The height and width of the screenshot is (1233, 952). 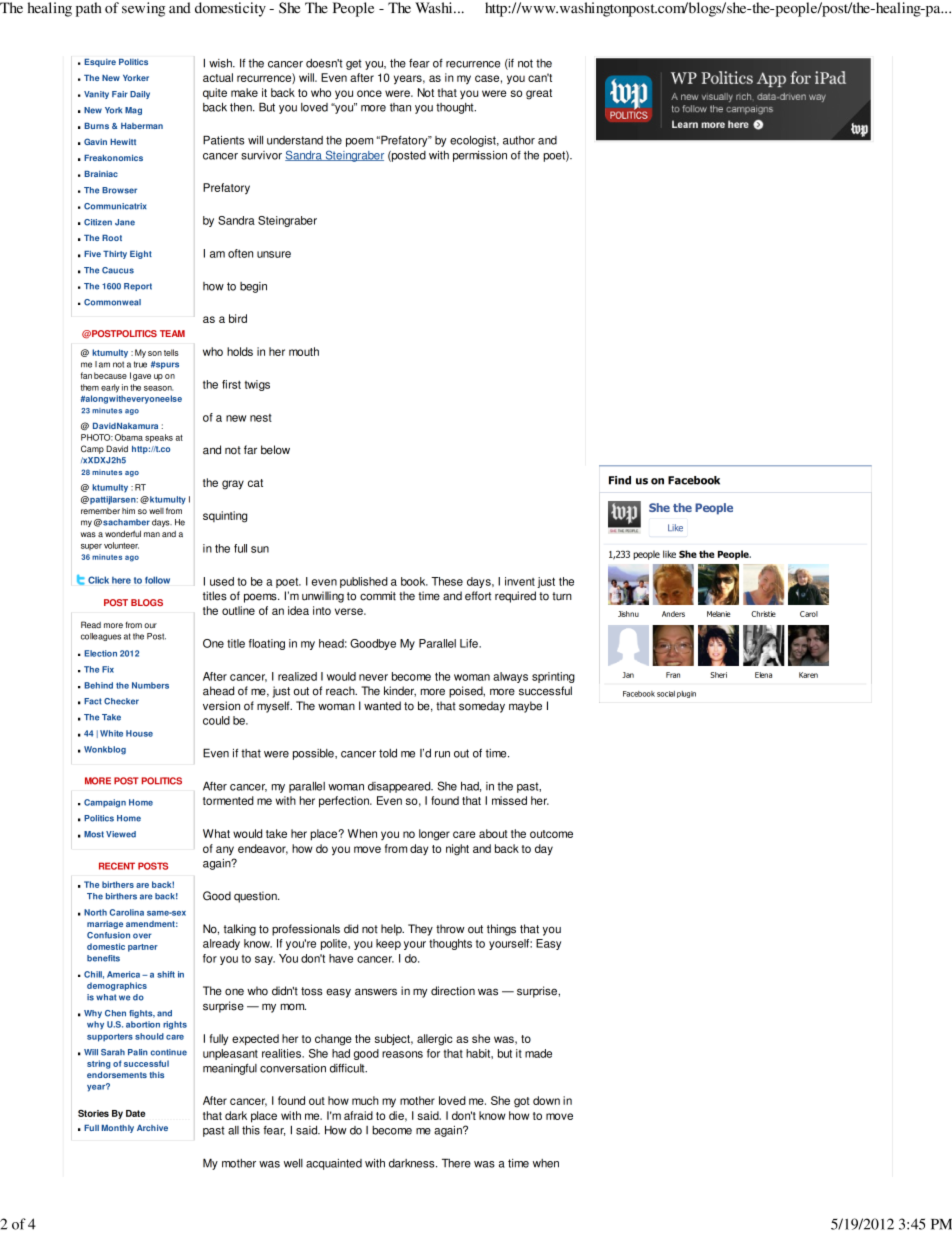 I want to click on Find, so click(x=620, y=480).
